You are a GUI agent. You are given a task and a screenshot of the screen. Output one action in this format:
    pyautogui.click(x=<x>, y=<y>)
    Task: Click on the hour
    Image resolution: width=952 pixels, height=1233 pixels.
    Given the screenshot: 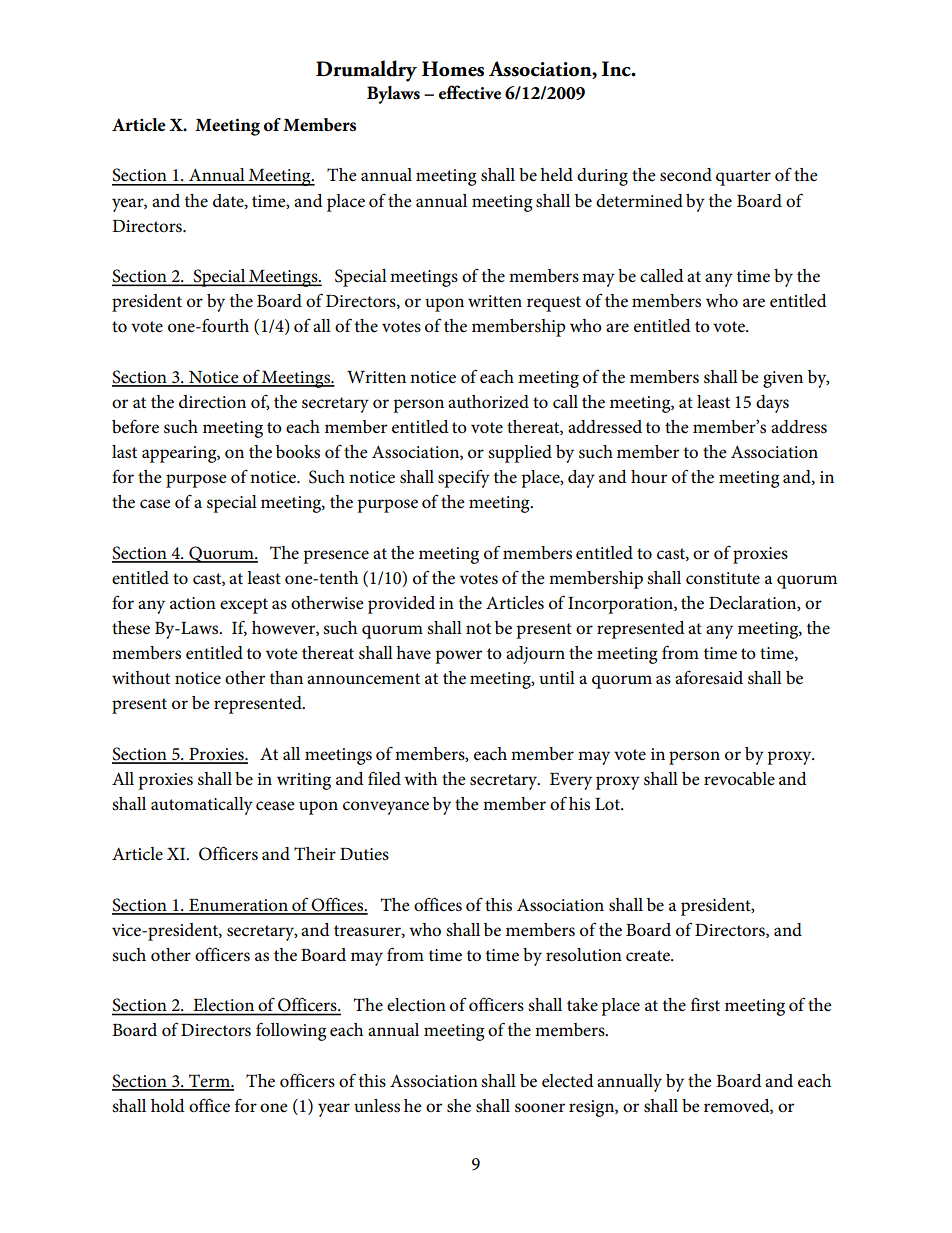 What is the action you would take?
    pyautogui.click(x=649, y=477)
